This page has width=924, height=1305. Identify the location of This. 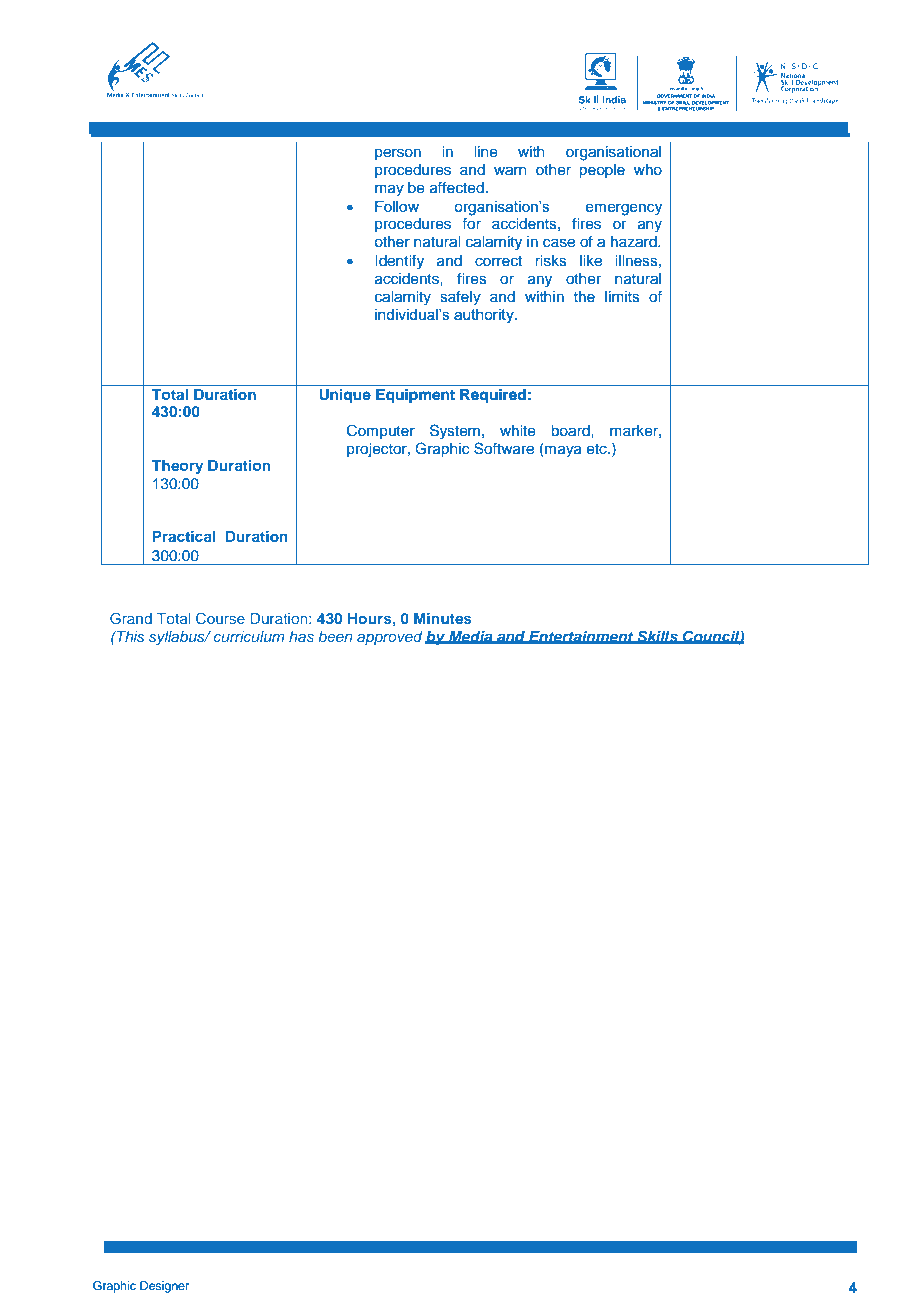
(129, 636).
